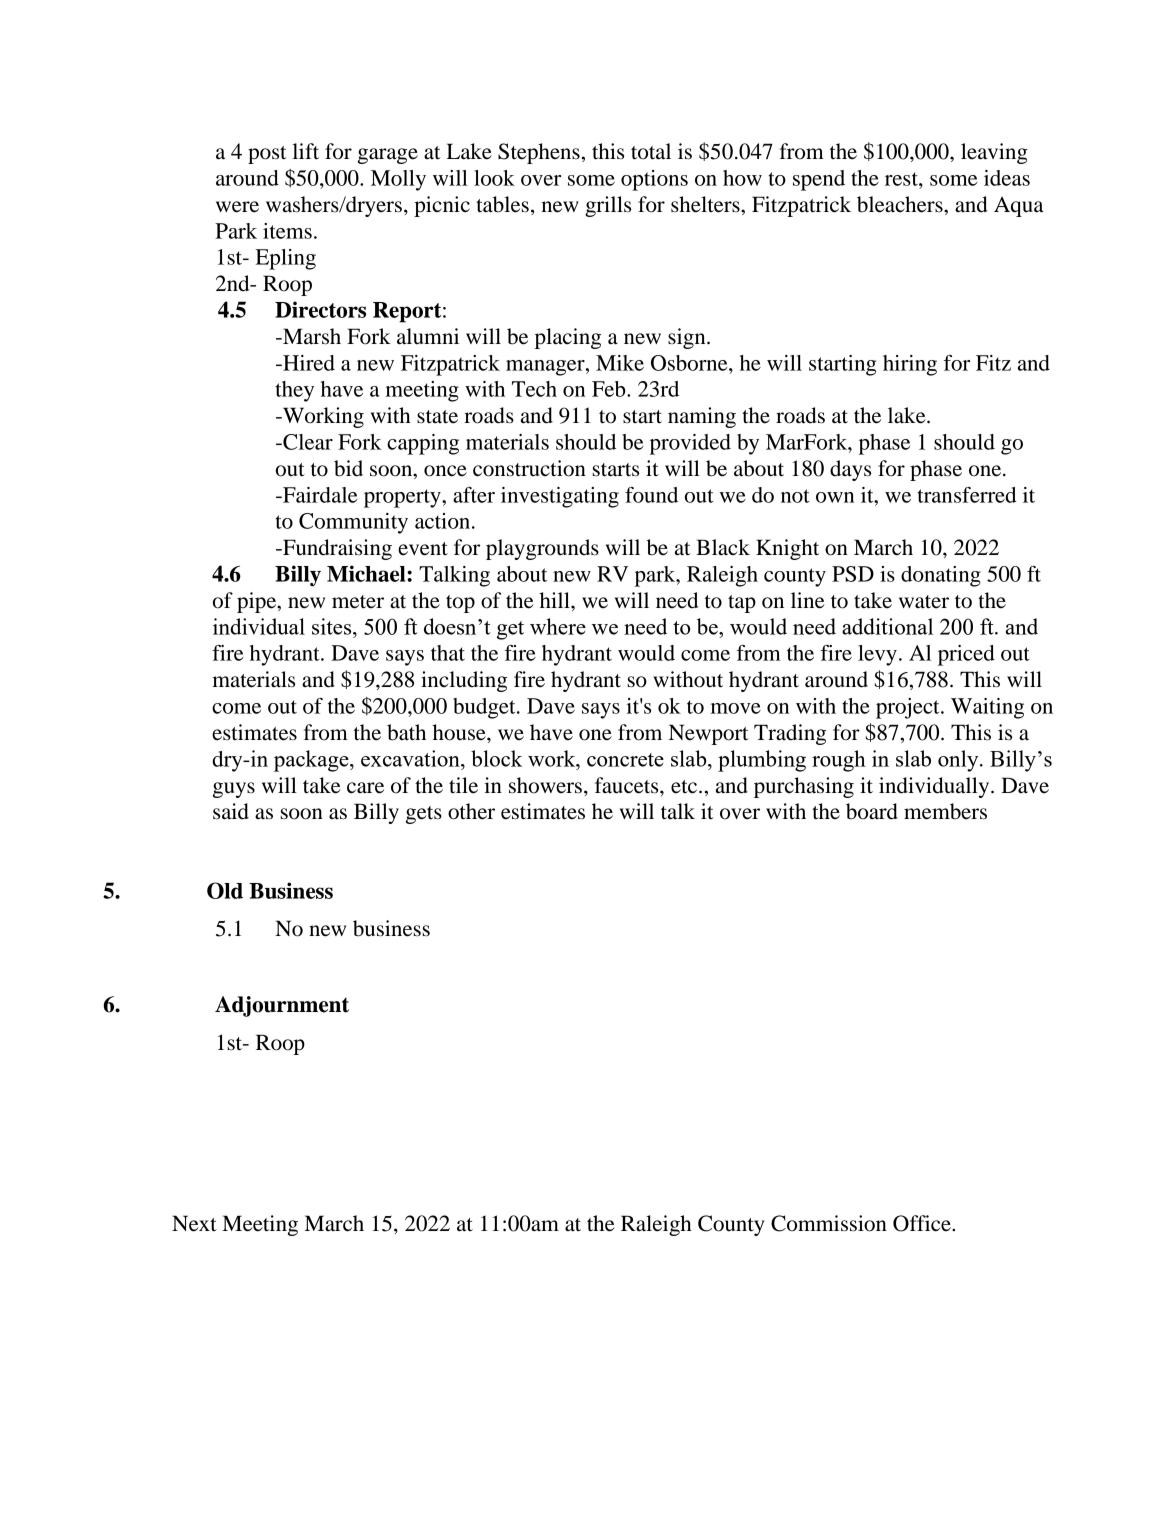 The width and height of the screenshot is (1170, 1515). Describe the element at coordinates (628, 785) in the screenshot. I see `faucets` at that location.
